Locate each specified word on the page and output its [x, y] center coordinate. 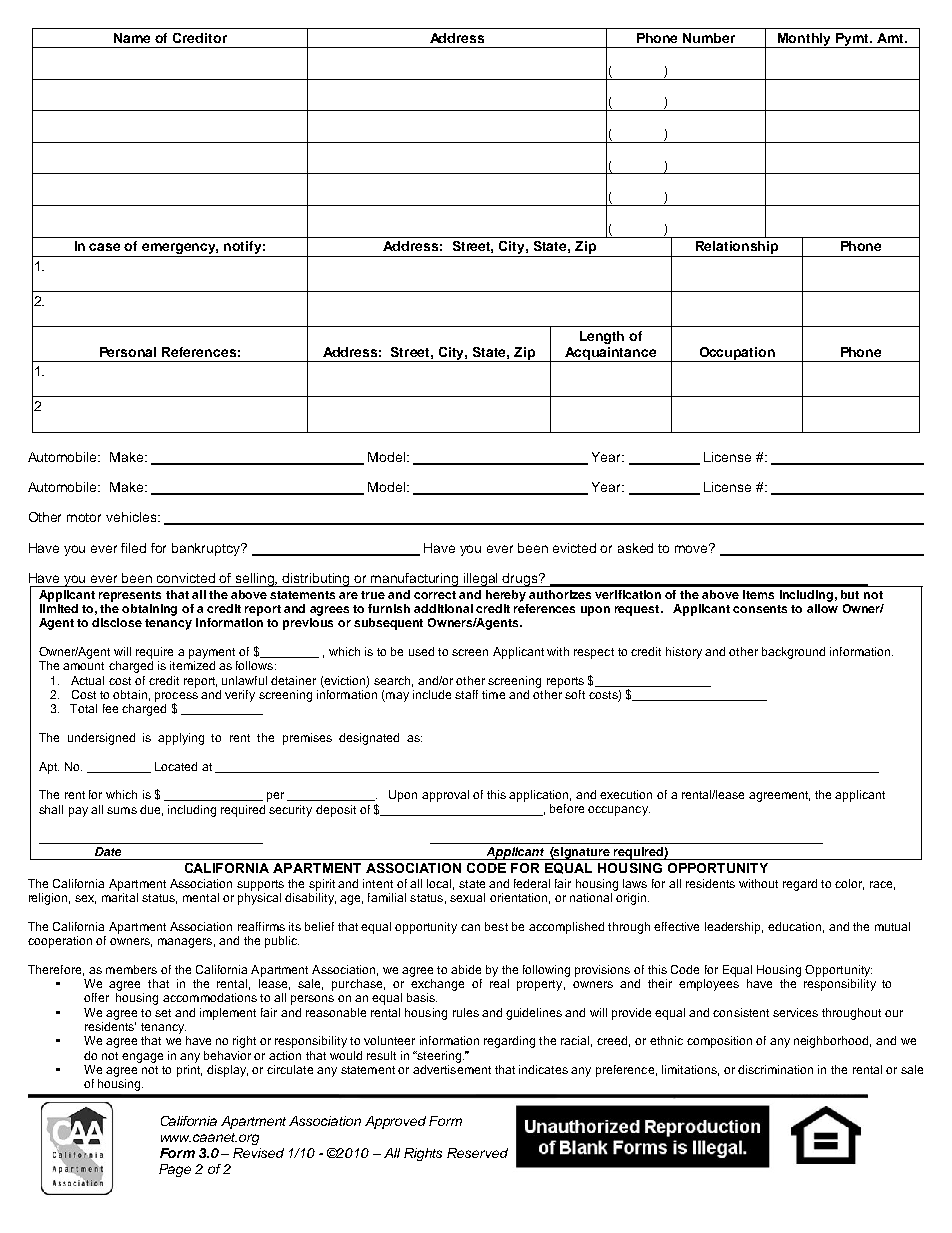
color [849, 884]
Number [709, 38]
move [693, 548]
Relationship [737, 249]
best [496, 926]
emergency [179, 250]
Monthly [804, 40]
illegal [481, 580]
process [176, 698]
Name [132, 38]
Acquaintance [611, 354]
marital [120, 897]
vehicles [132, 517]
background [793, 653]
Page [175, 1170]
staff [466, 694]
